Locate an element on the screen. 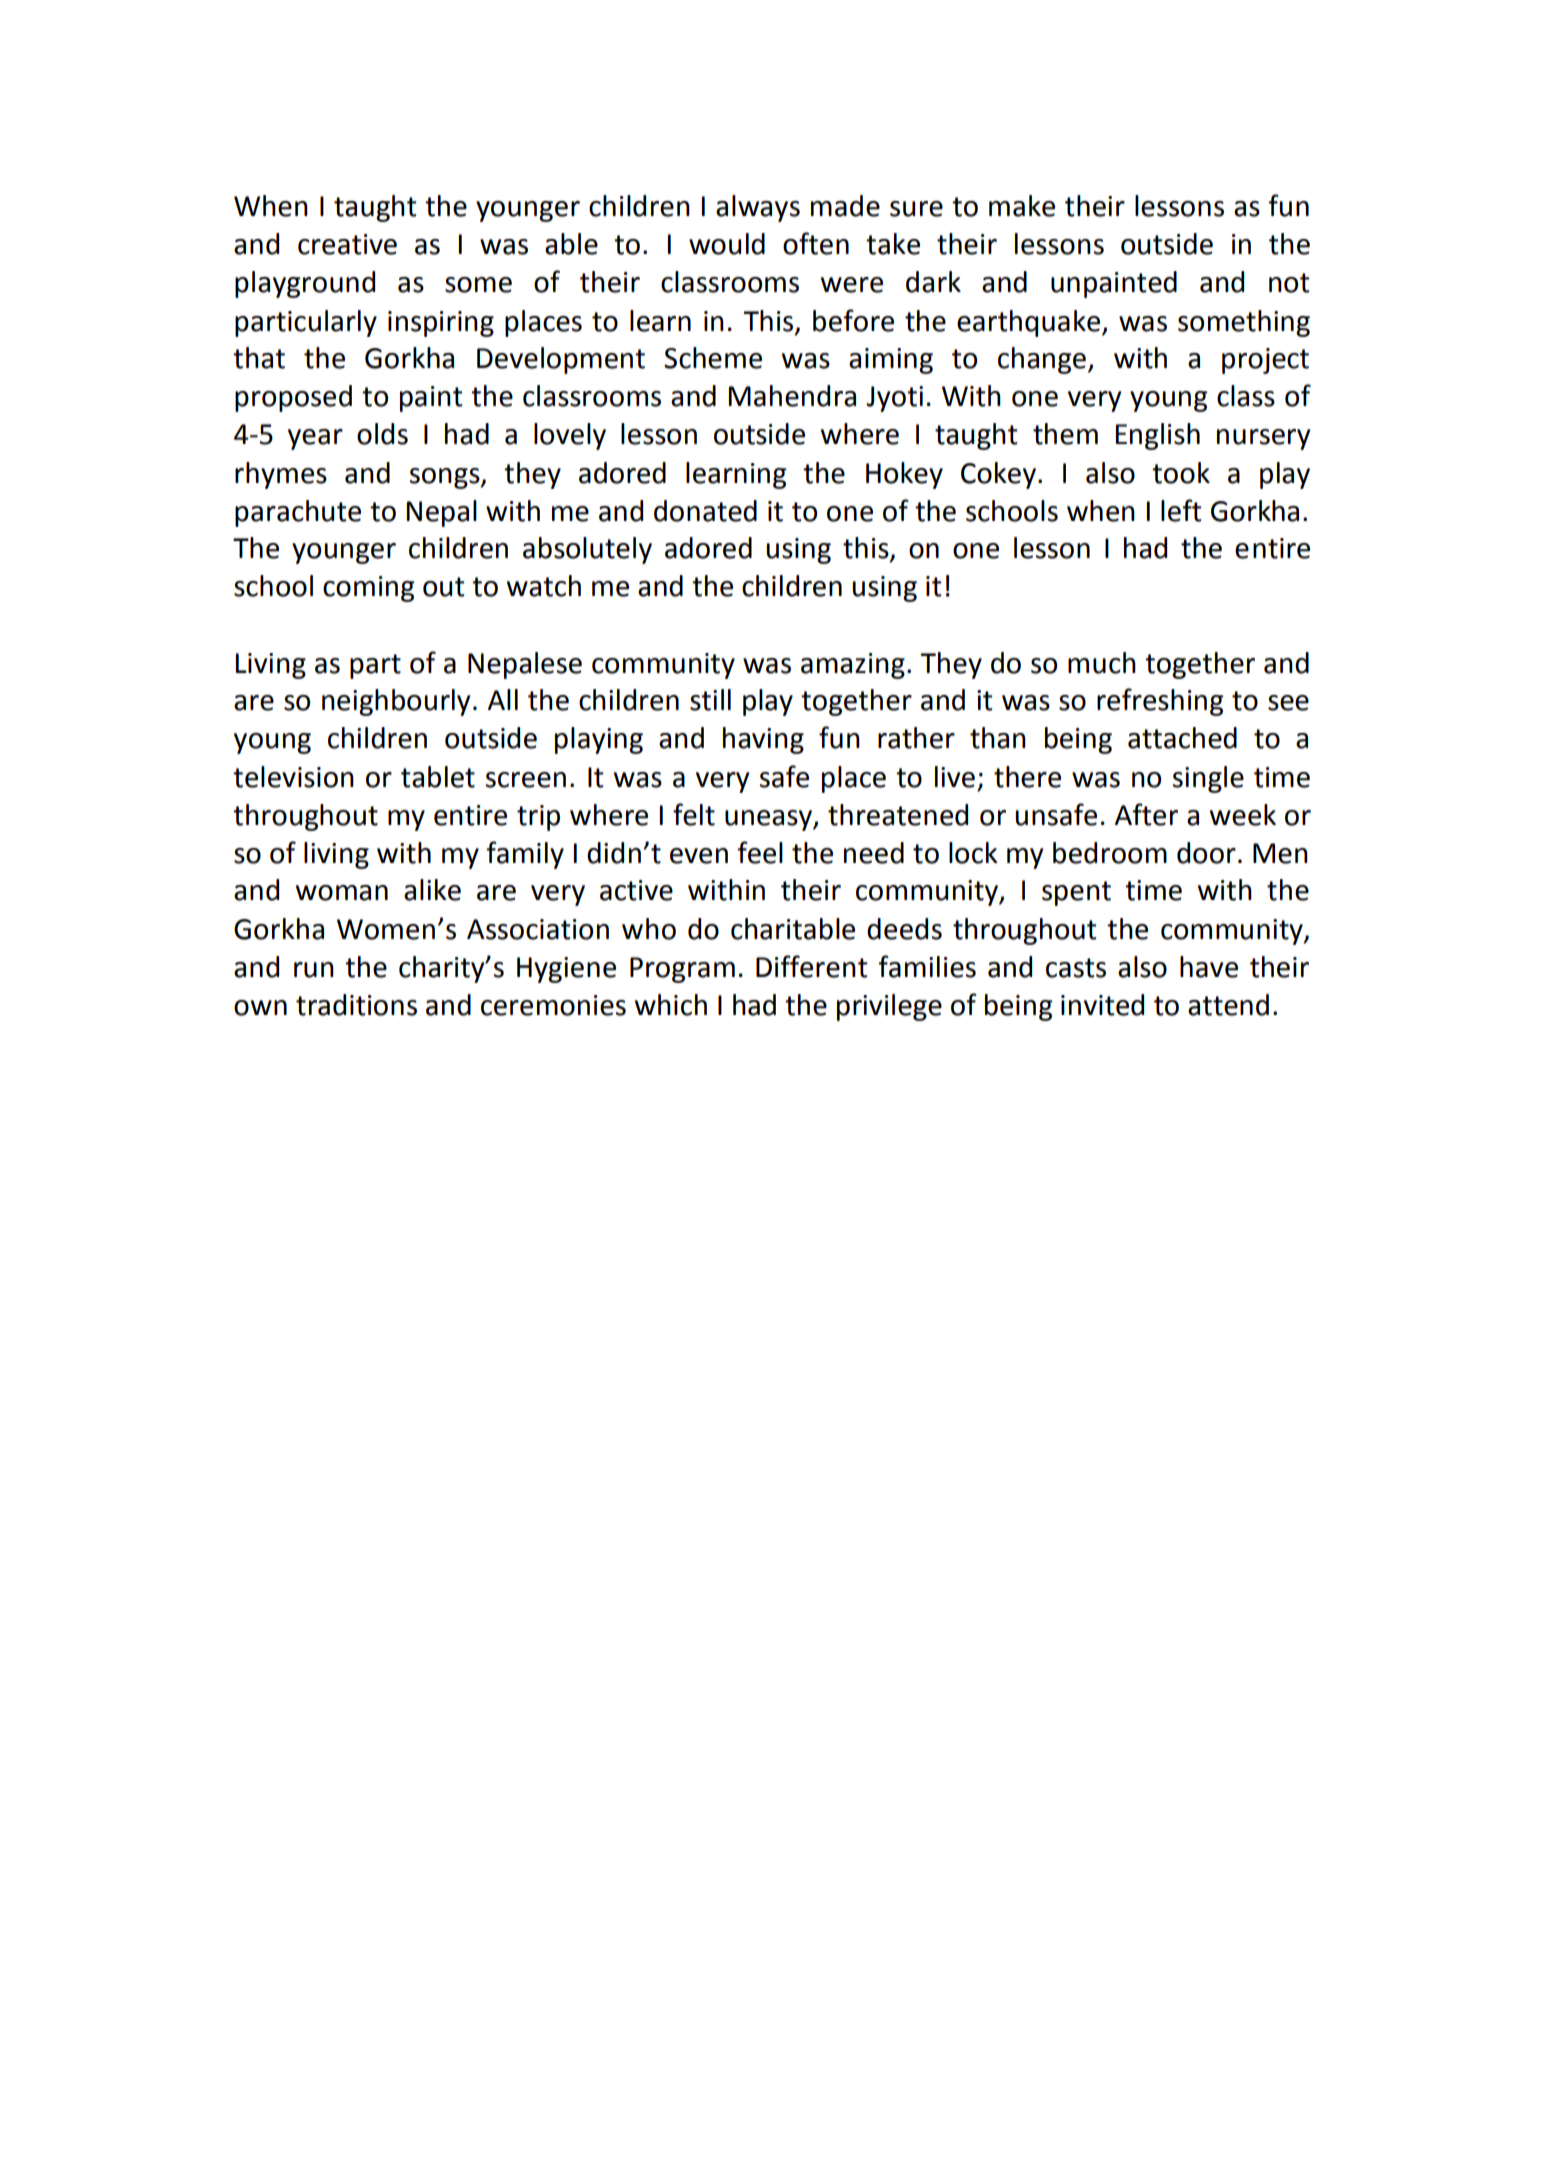  amazing is located at coordinates (853, 666).
